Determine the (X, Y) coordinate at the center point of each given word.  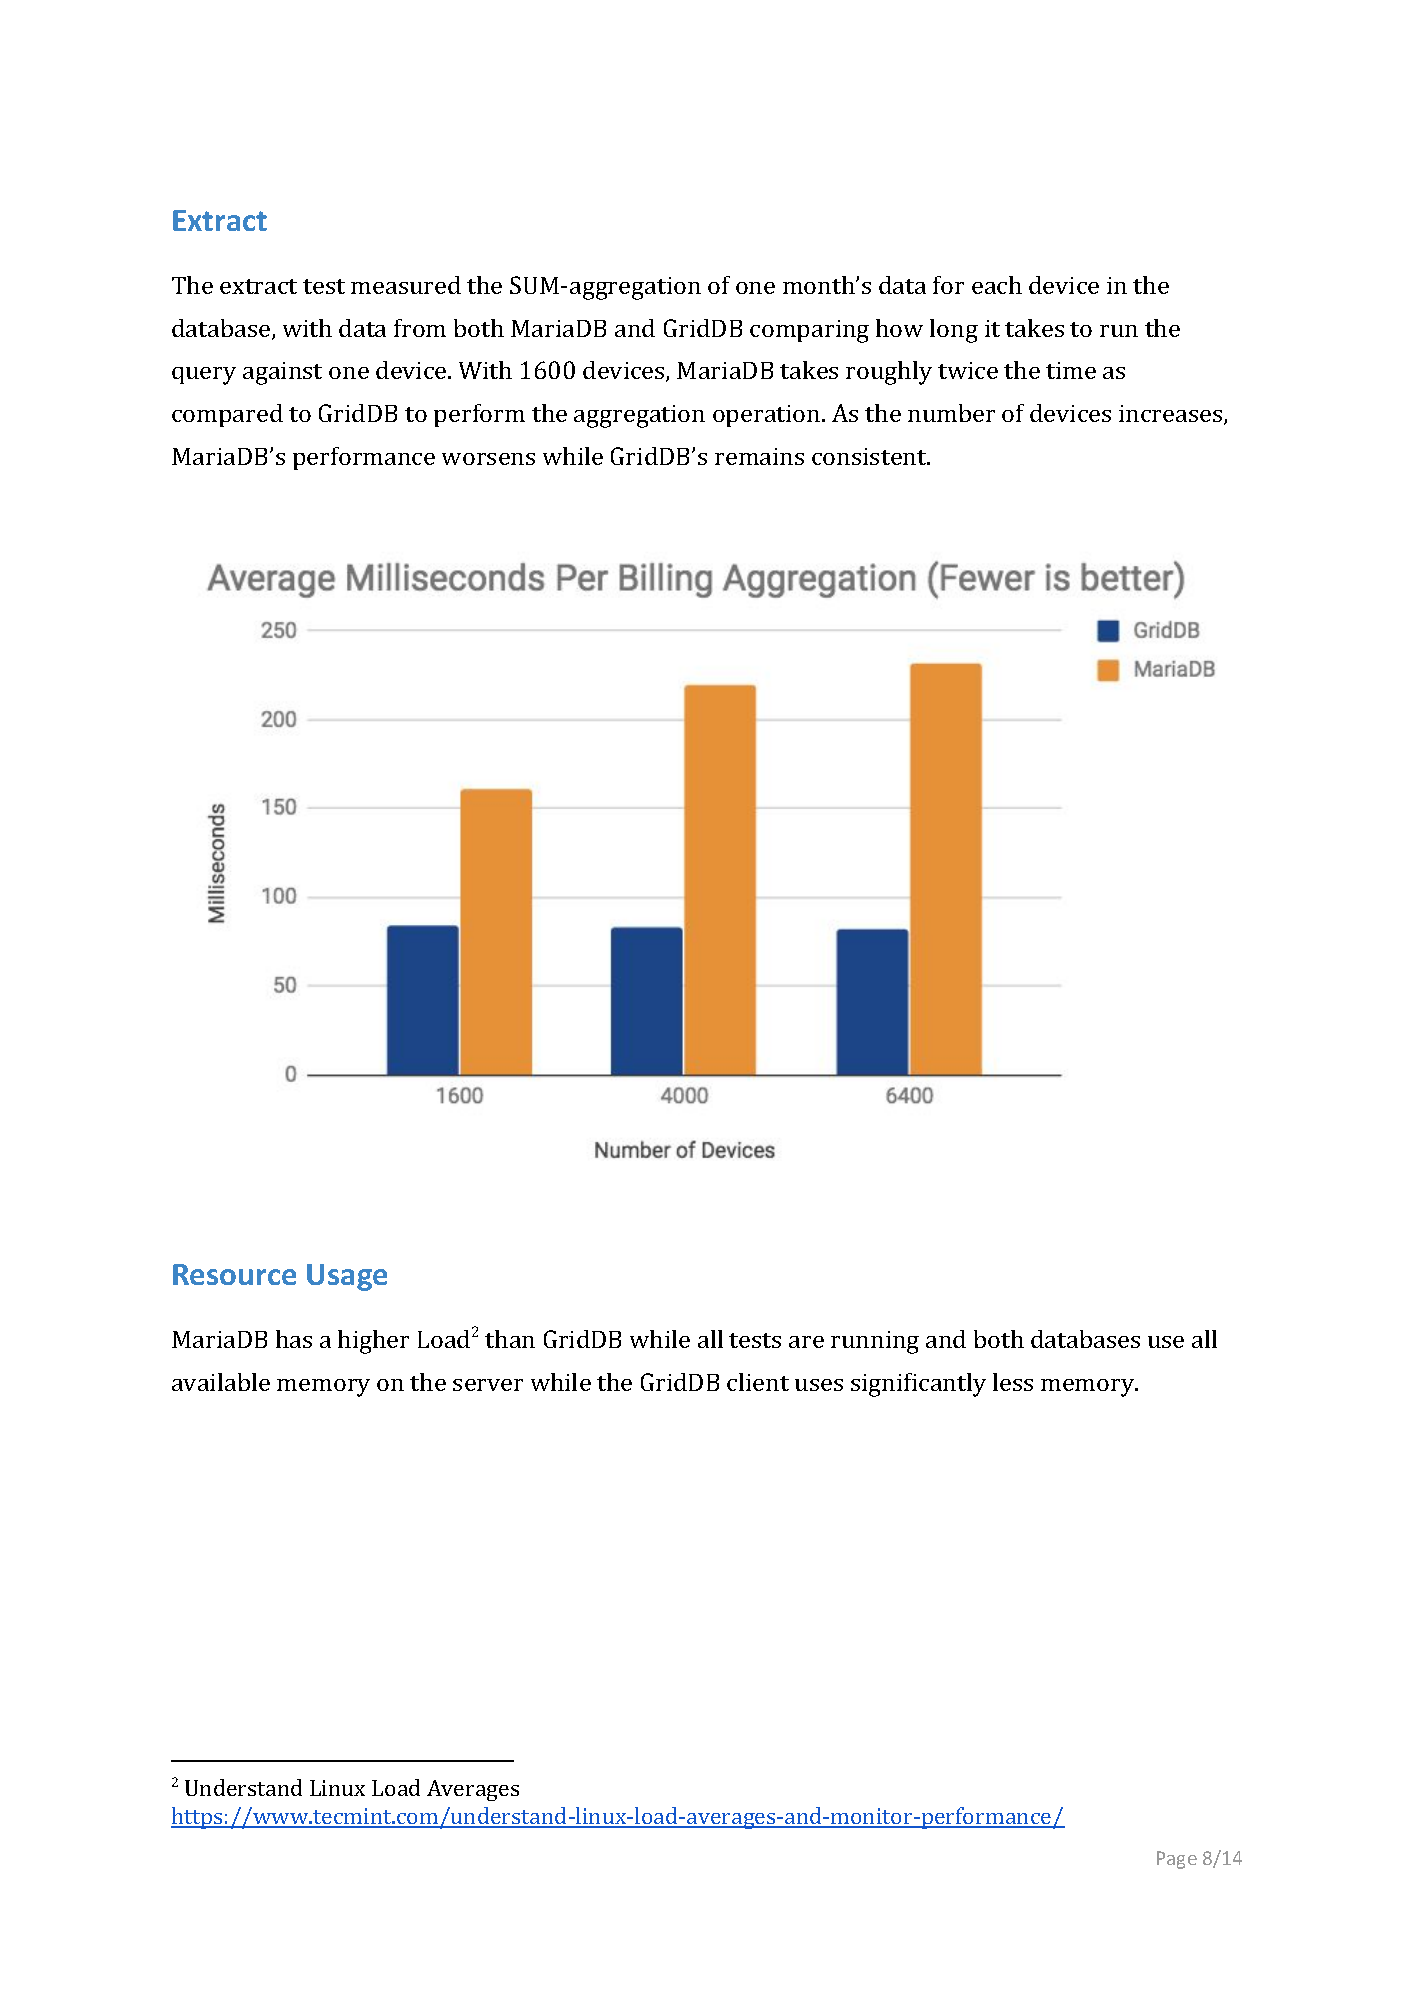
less (1013, 1382)
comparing (809, 331)
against (282, 373)
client (758, 1382)
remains (759, 456)
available (221, 1382)
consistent (870, 456)
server (488, 1385)
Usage (347, 1277)
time (1071, 370)
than (510, 1339)
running (875, 1342)
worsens (488, 459)
